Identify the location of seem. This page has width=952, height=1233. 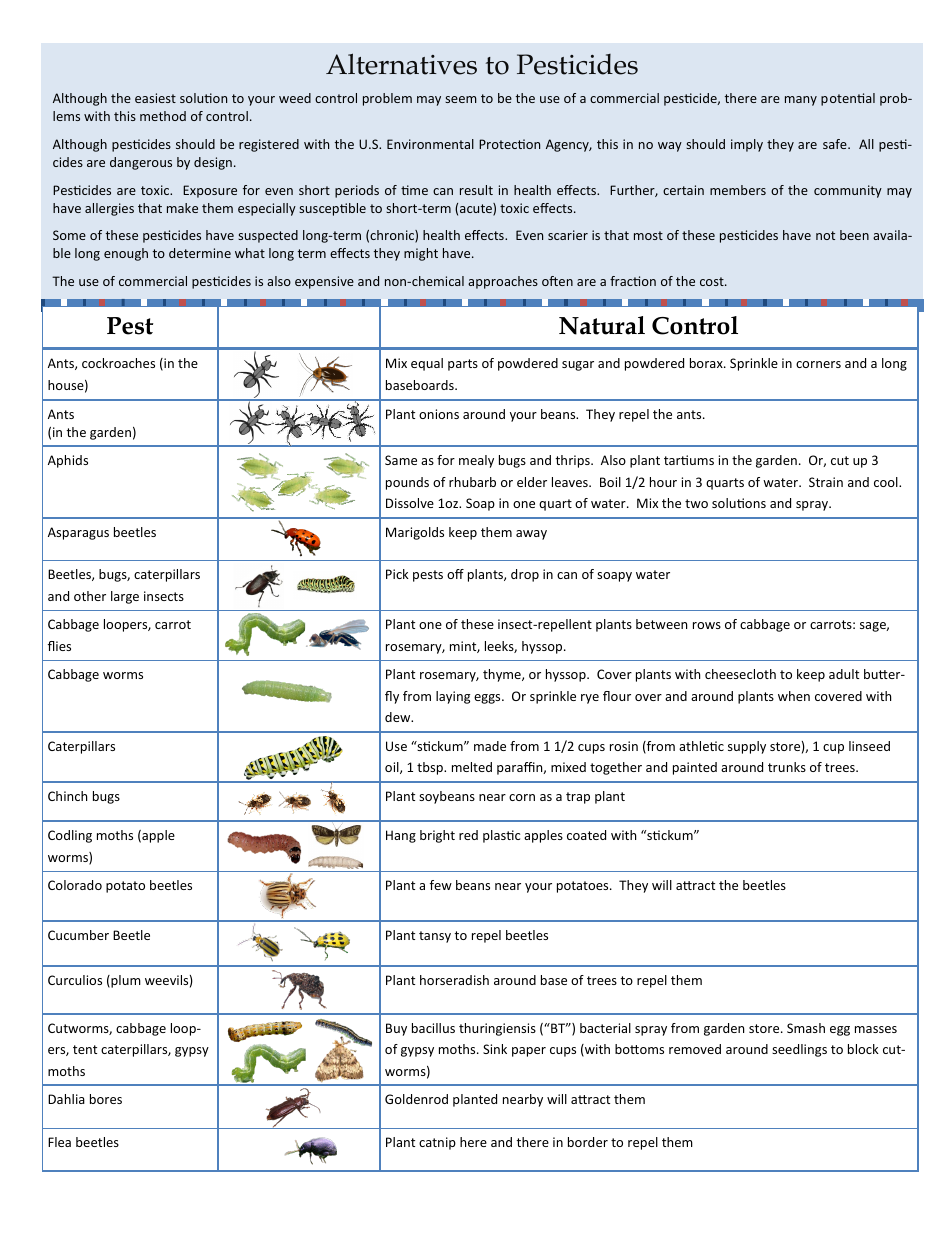
(461, 99).
